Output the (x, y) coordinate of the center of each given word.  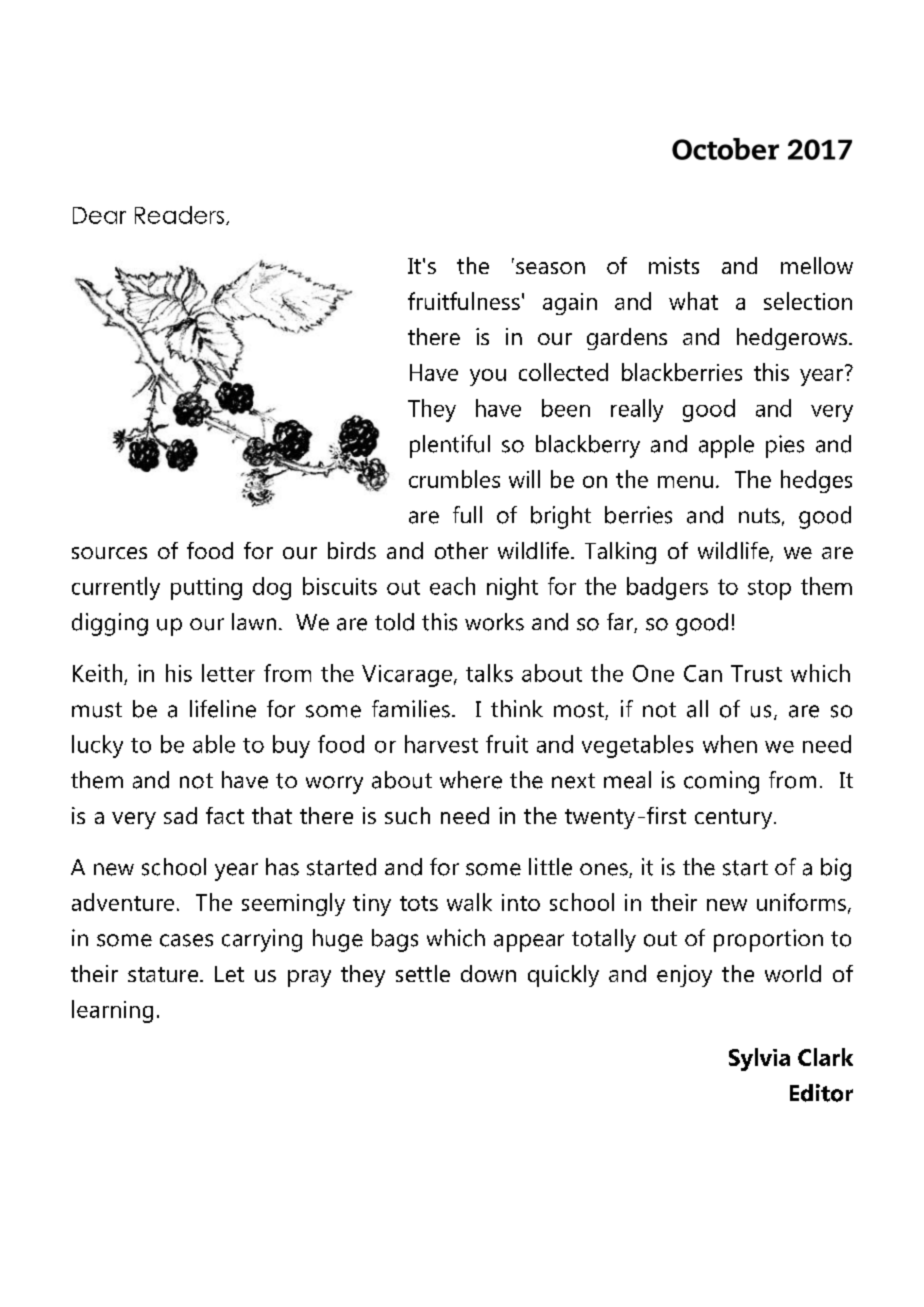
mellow (817, 265)
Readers (179, 215)
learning (112, 1011)
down (488, 973)
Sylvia (759, 1059)
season (550, 268)
